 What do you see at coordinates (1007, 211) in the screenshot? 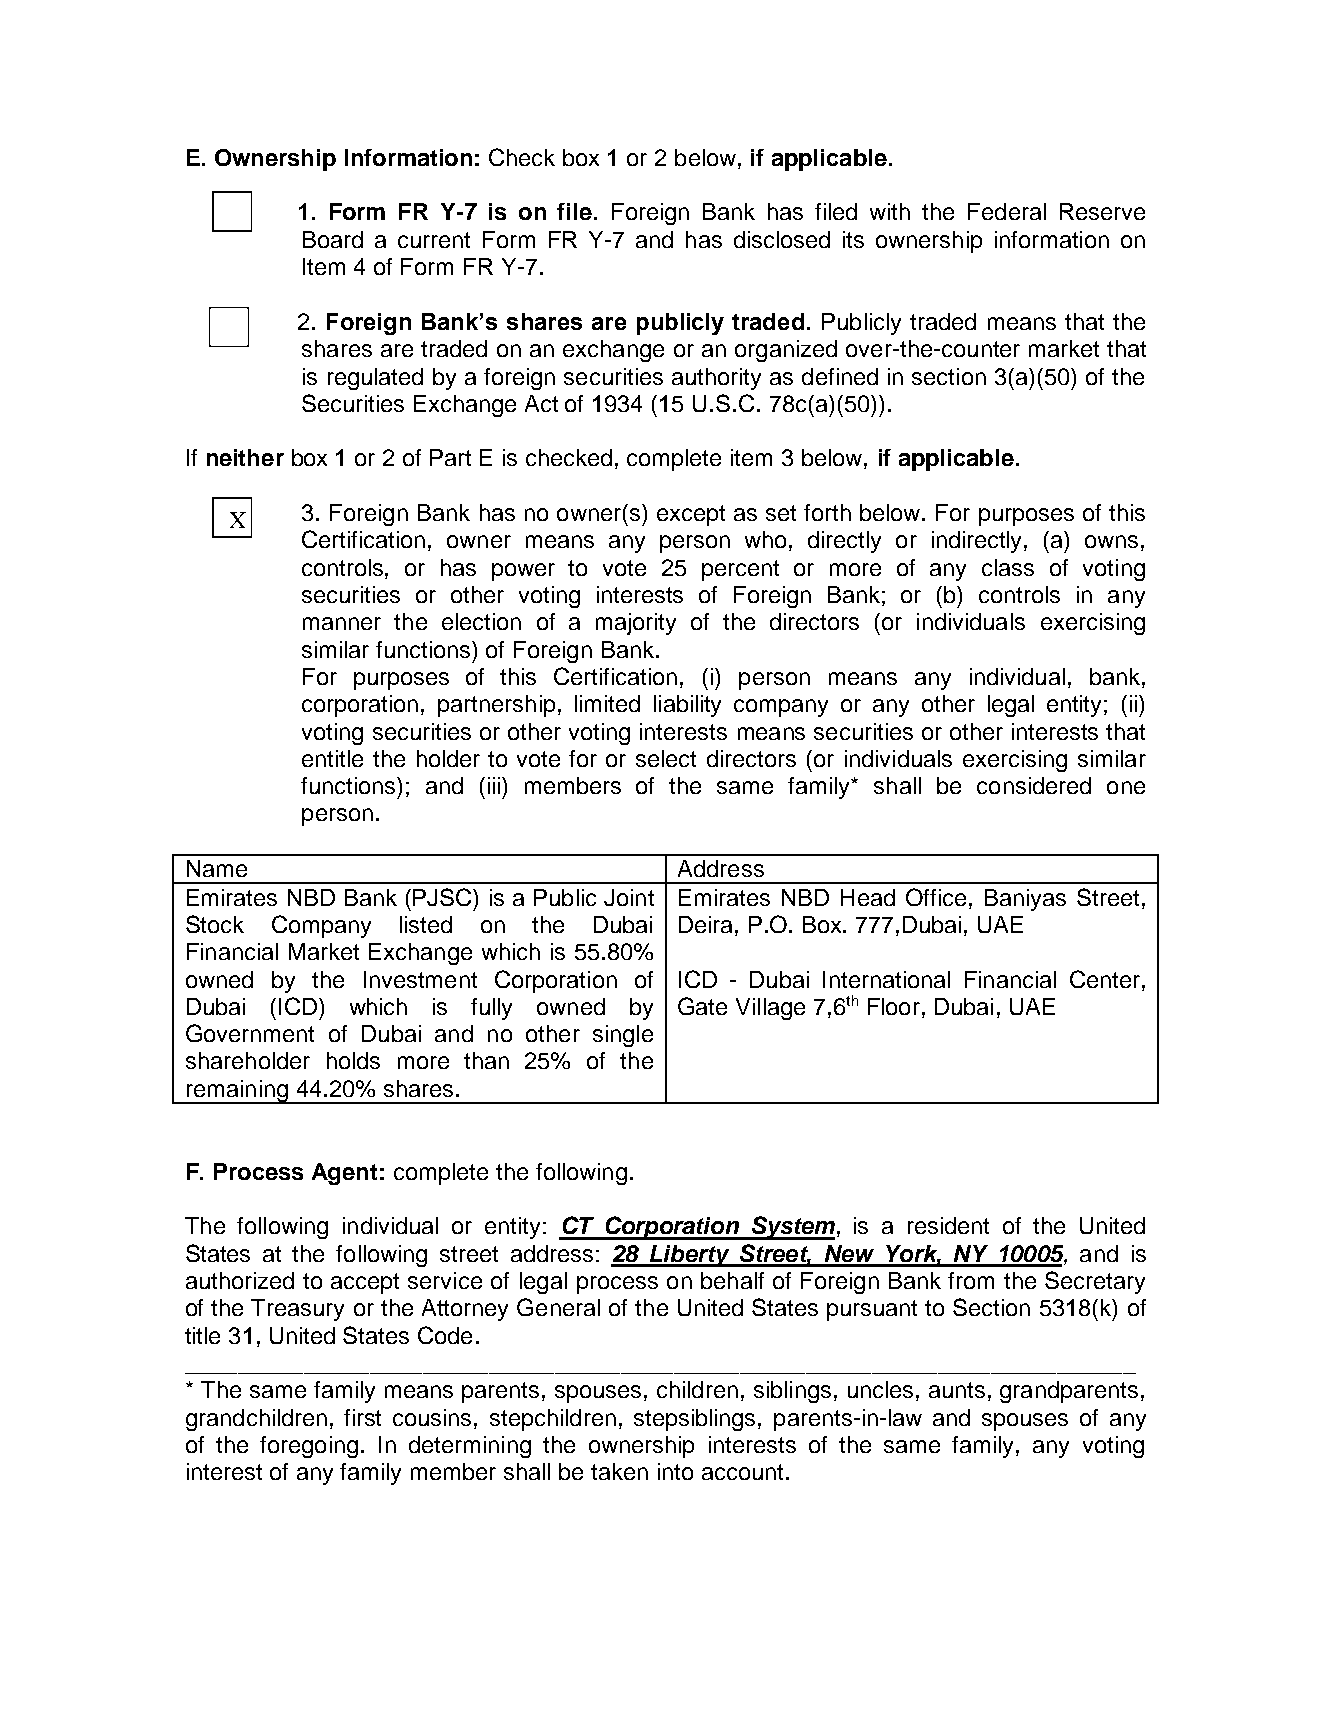
I see `Federal` at bounding box center [1007, 211].
